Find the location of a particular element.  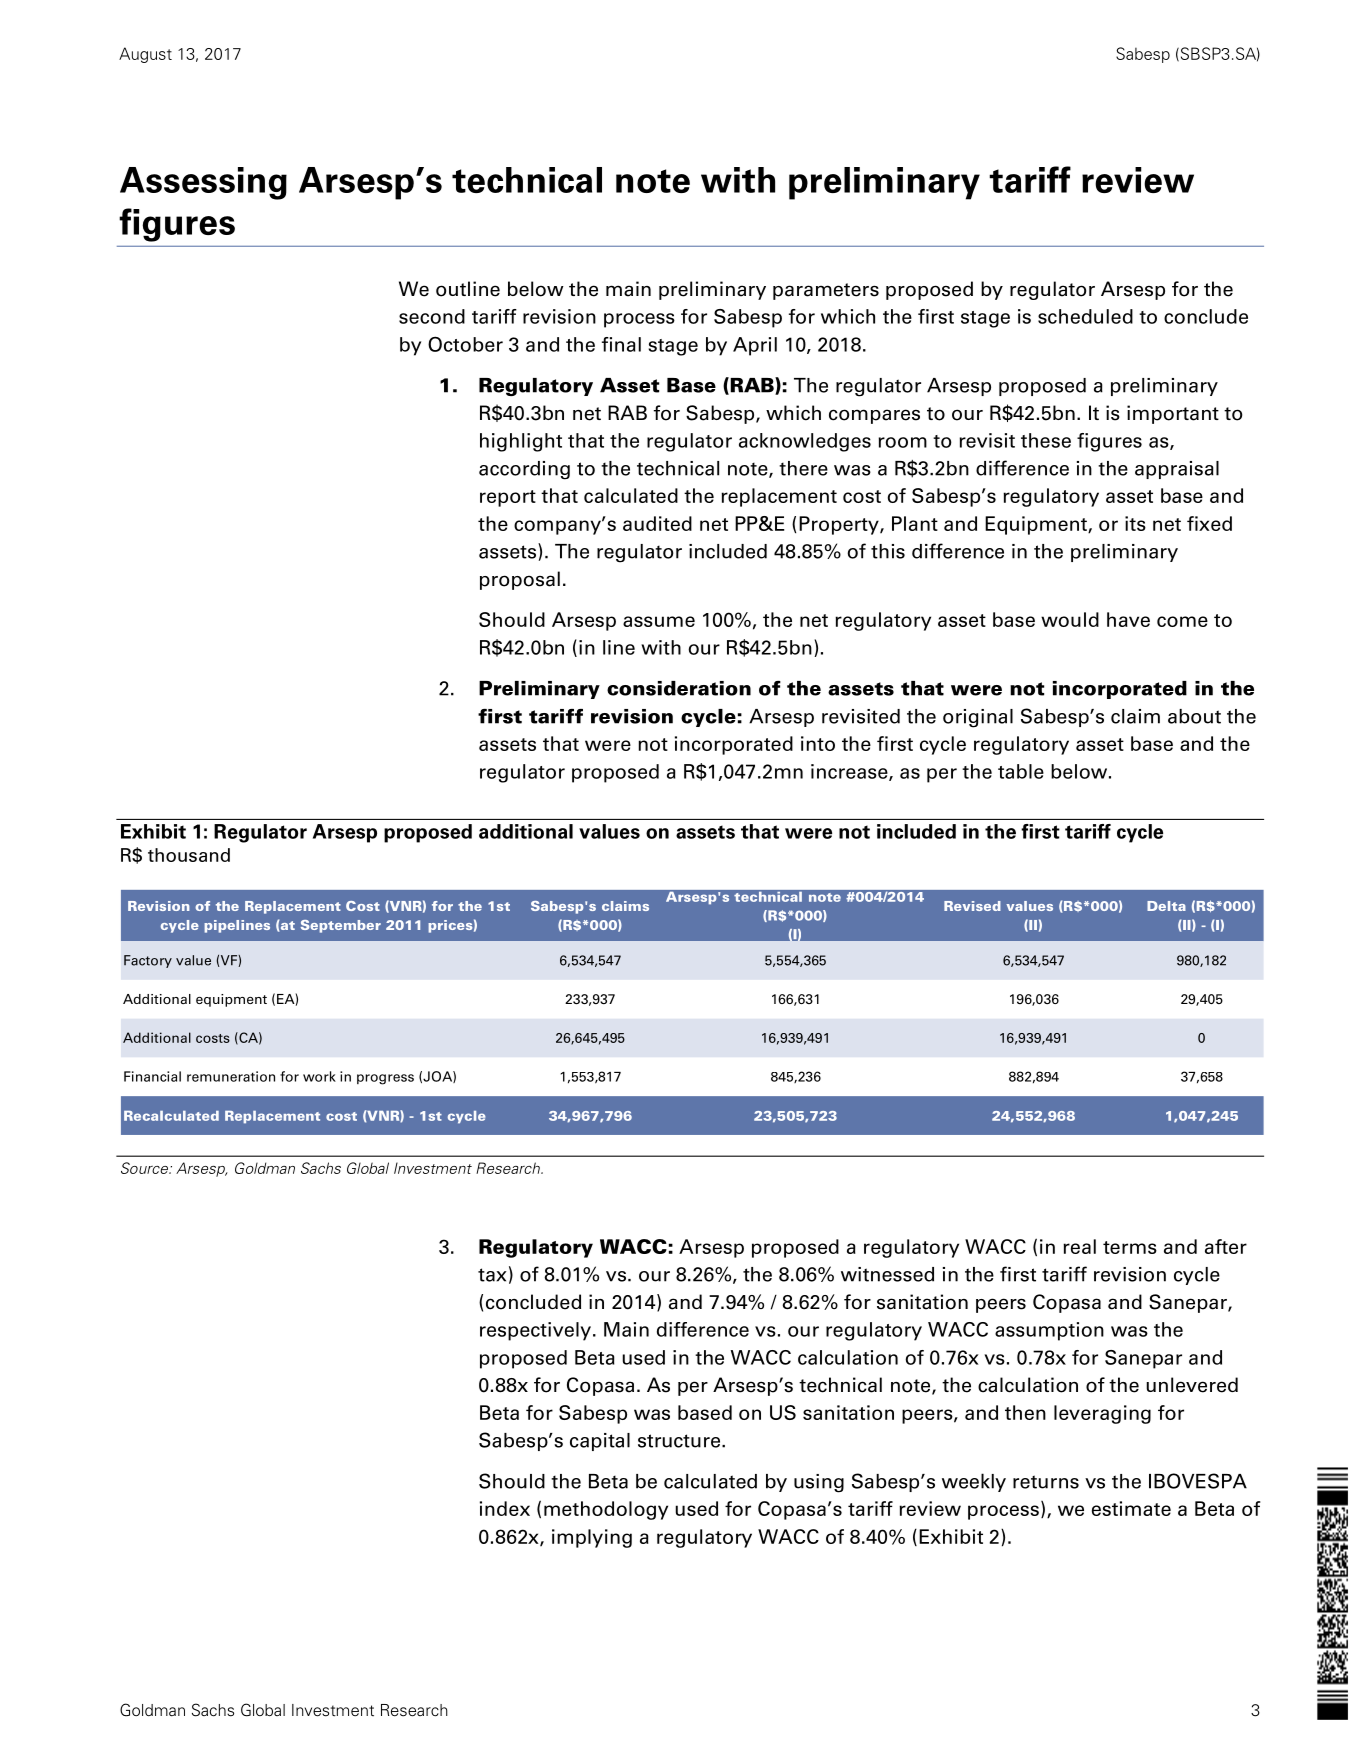

tax is located at coordinates (492, 1275).
